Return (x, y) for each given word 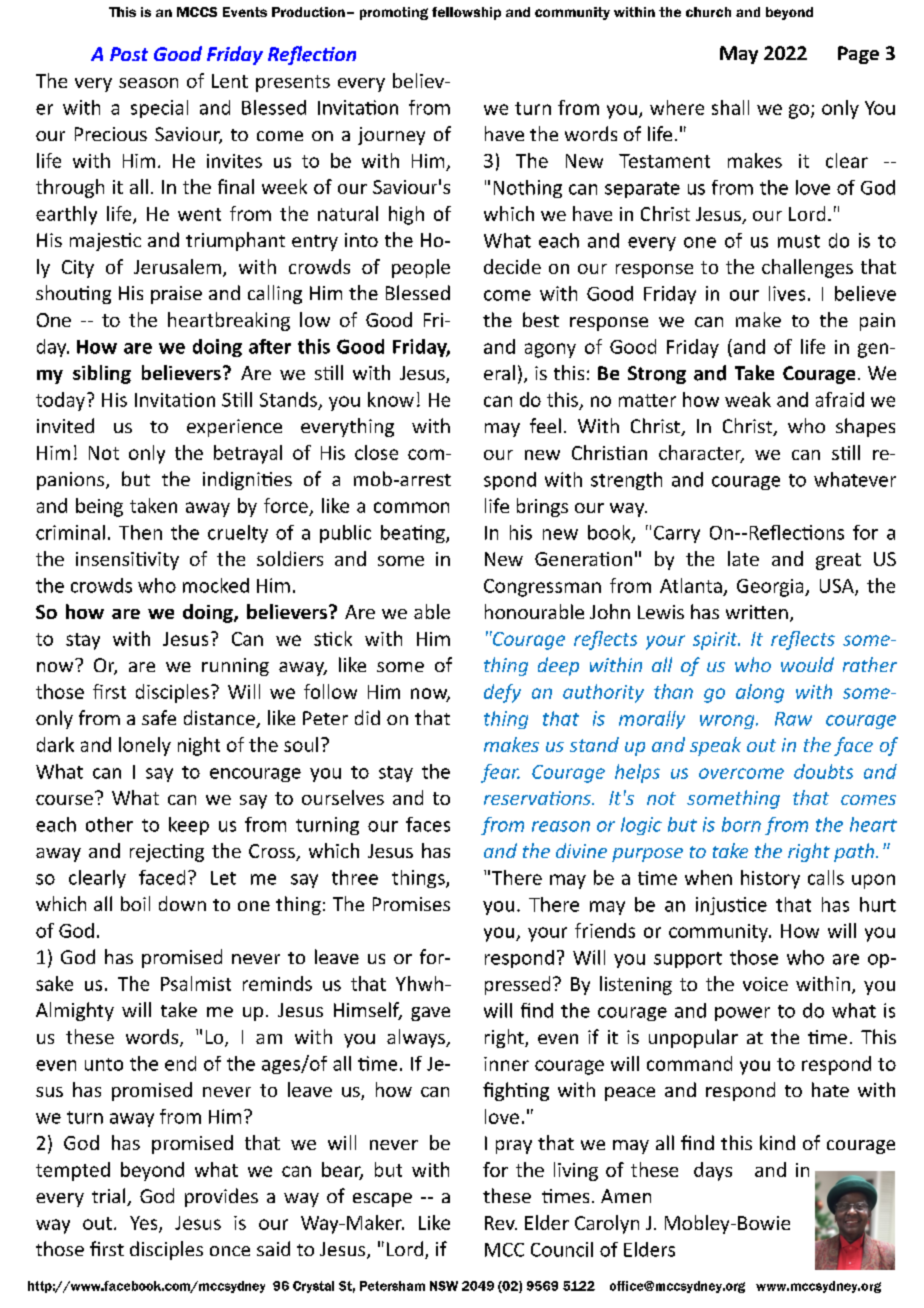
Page (858, 55)
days (713, 1171)
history (770, 879)
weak (748, 399)
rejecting (167, 853)
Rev (501, 1223)
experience (234, 428)
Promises (411, 904)
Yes (145, 1224)
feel (545, 425)
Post (129, 54)
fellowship (466, 13)
